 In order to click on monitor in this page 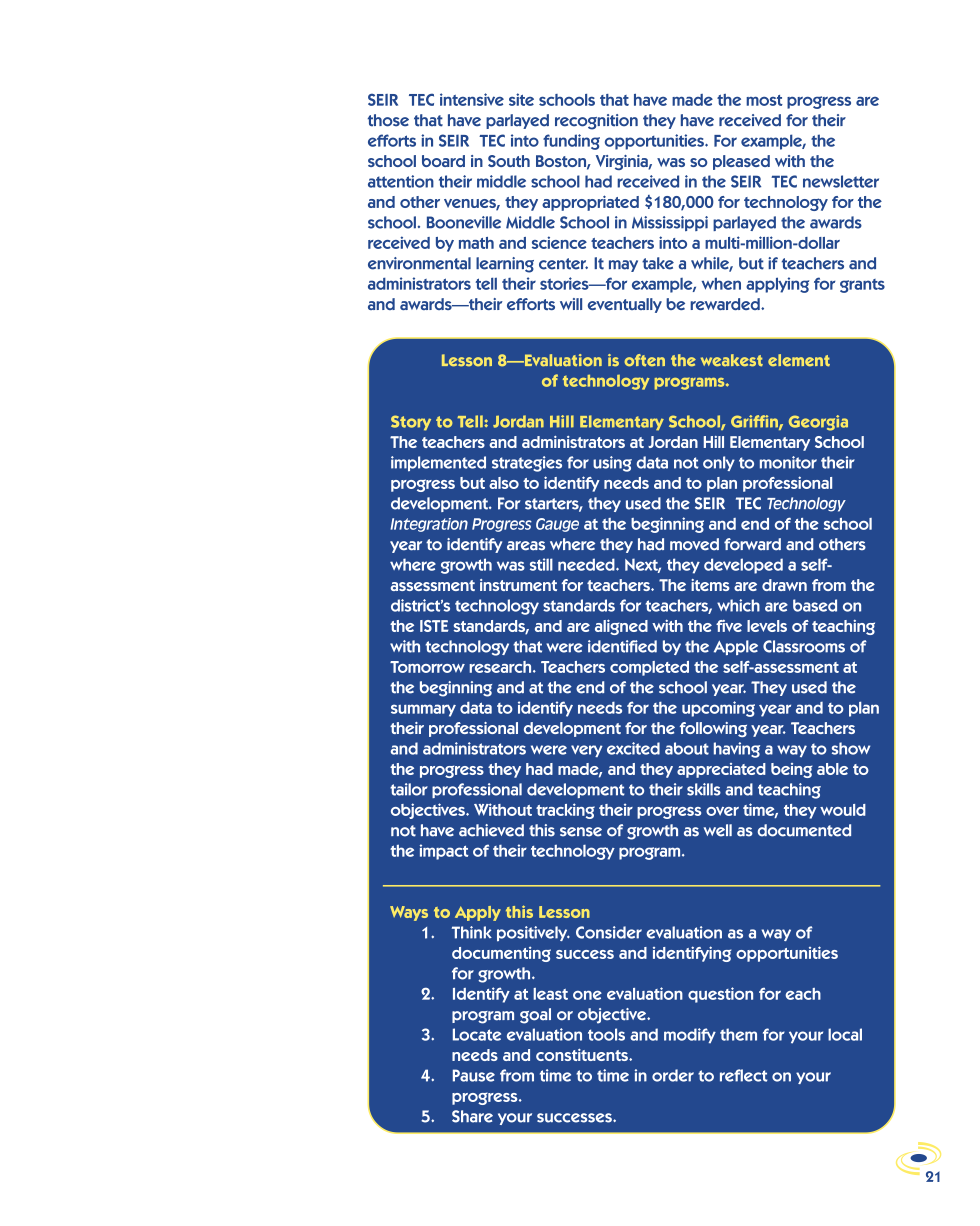, I will do `click(788, 462)`.
